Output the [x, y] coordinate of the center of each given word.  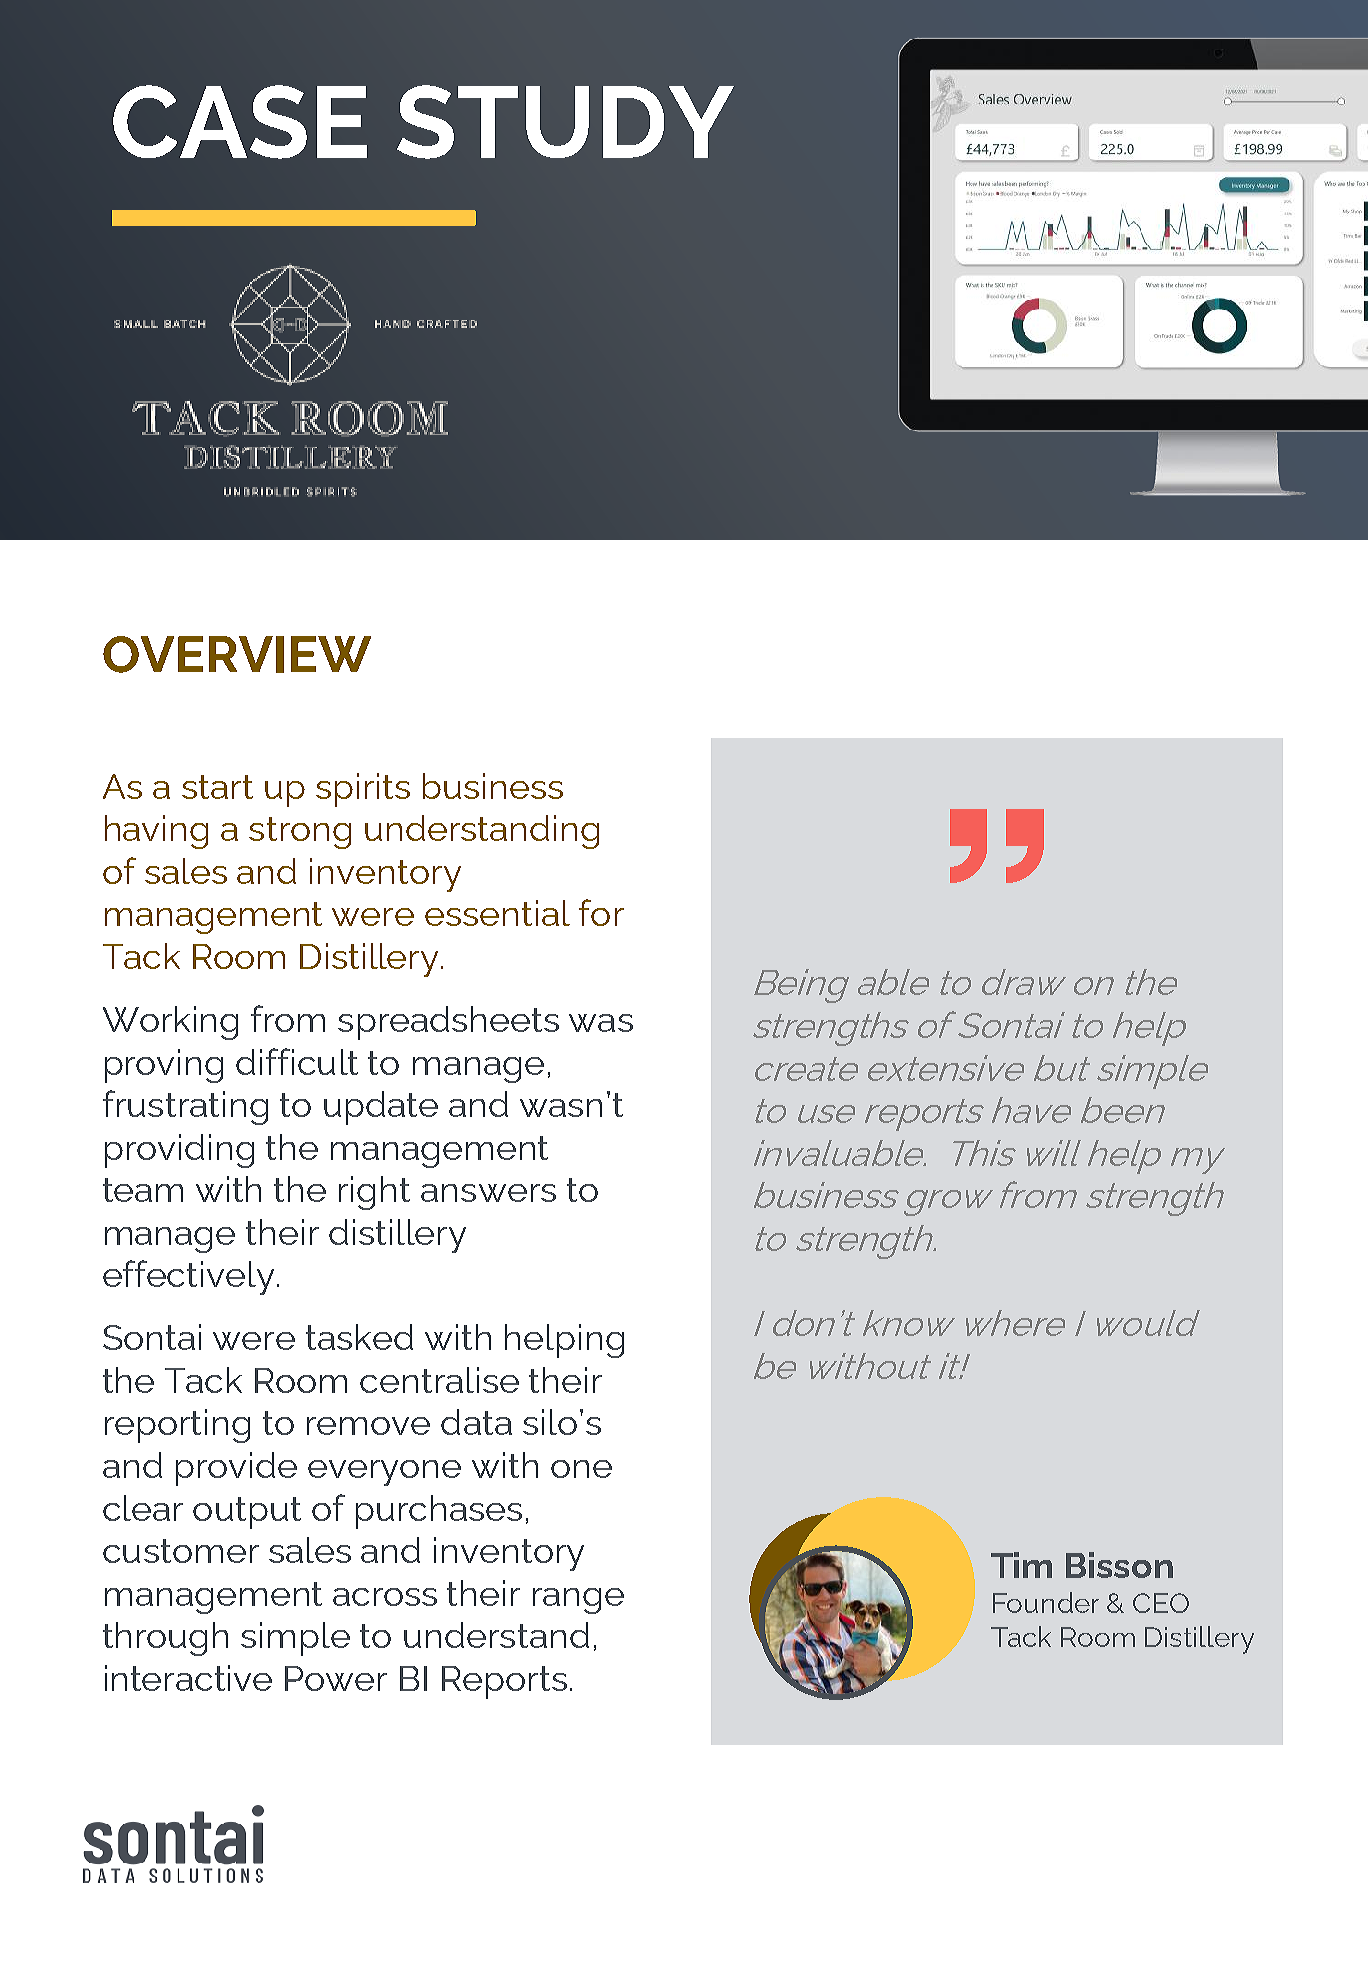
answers [488, 1193]
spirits [363, 790]
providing [179, 1151]
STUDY [565, 122]
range [578, 1601]
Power [336, 1678]
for [601, 912]
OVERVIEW [237, 654]
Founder [1046, 1602]
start [217, 787]
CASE [240, 122]
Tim [1021, 1565]
